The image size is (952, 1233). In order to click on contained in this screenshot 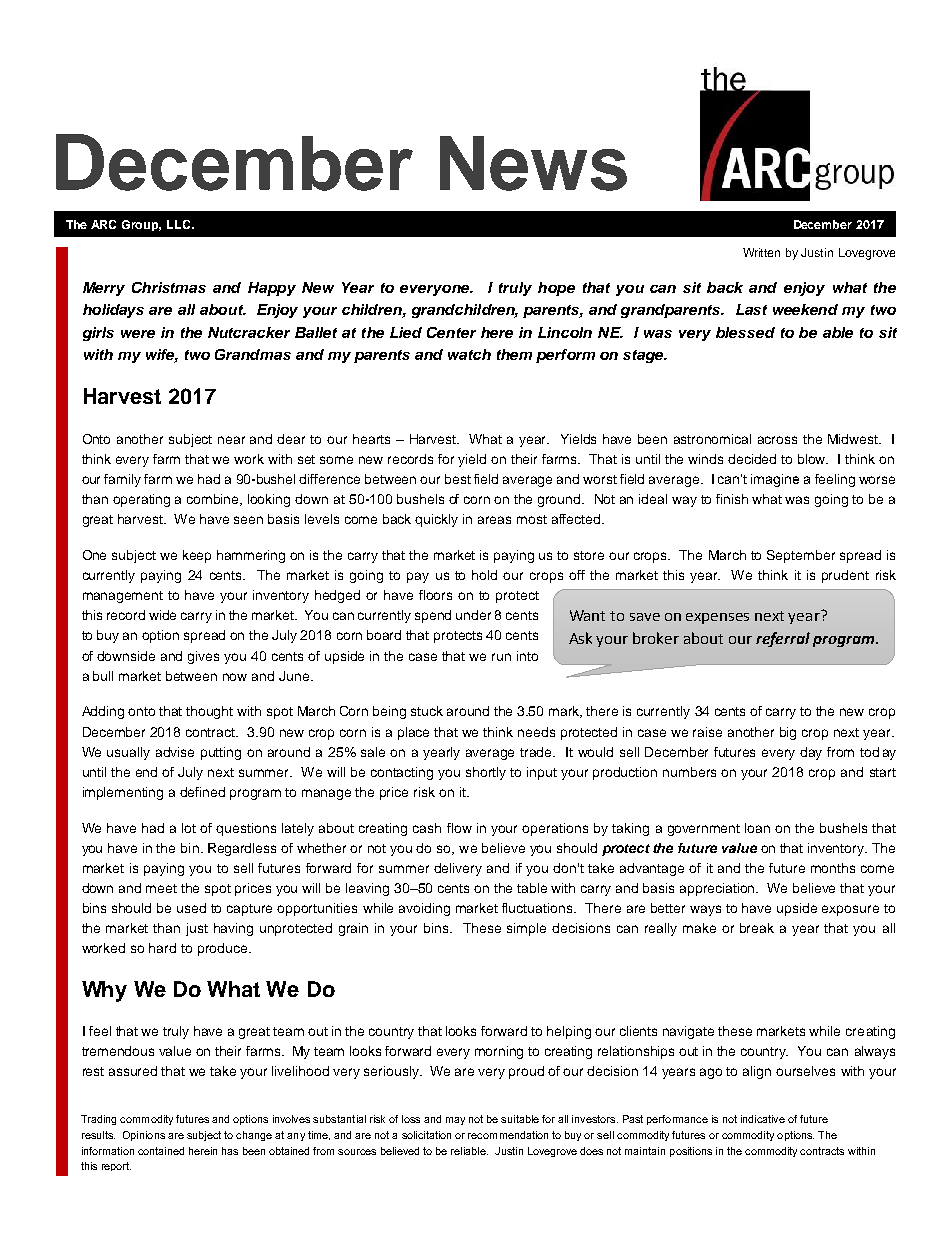, I will do `click(161, 1151)`.
